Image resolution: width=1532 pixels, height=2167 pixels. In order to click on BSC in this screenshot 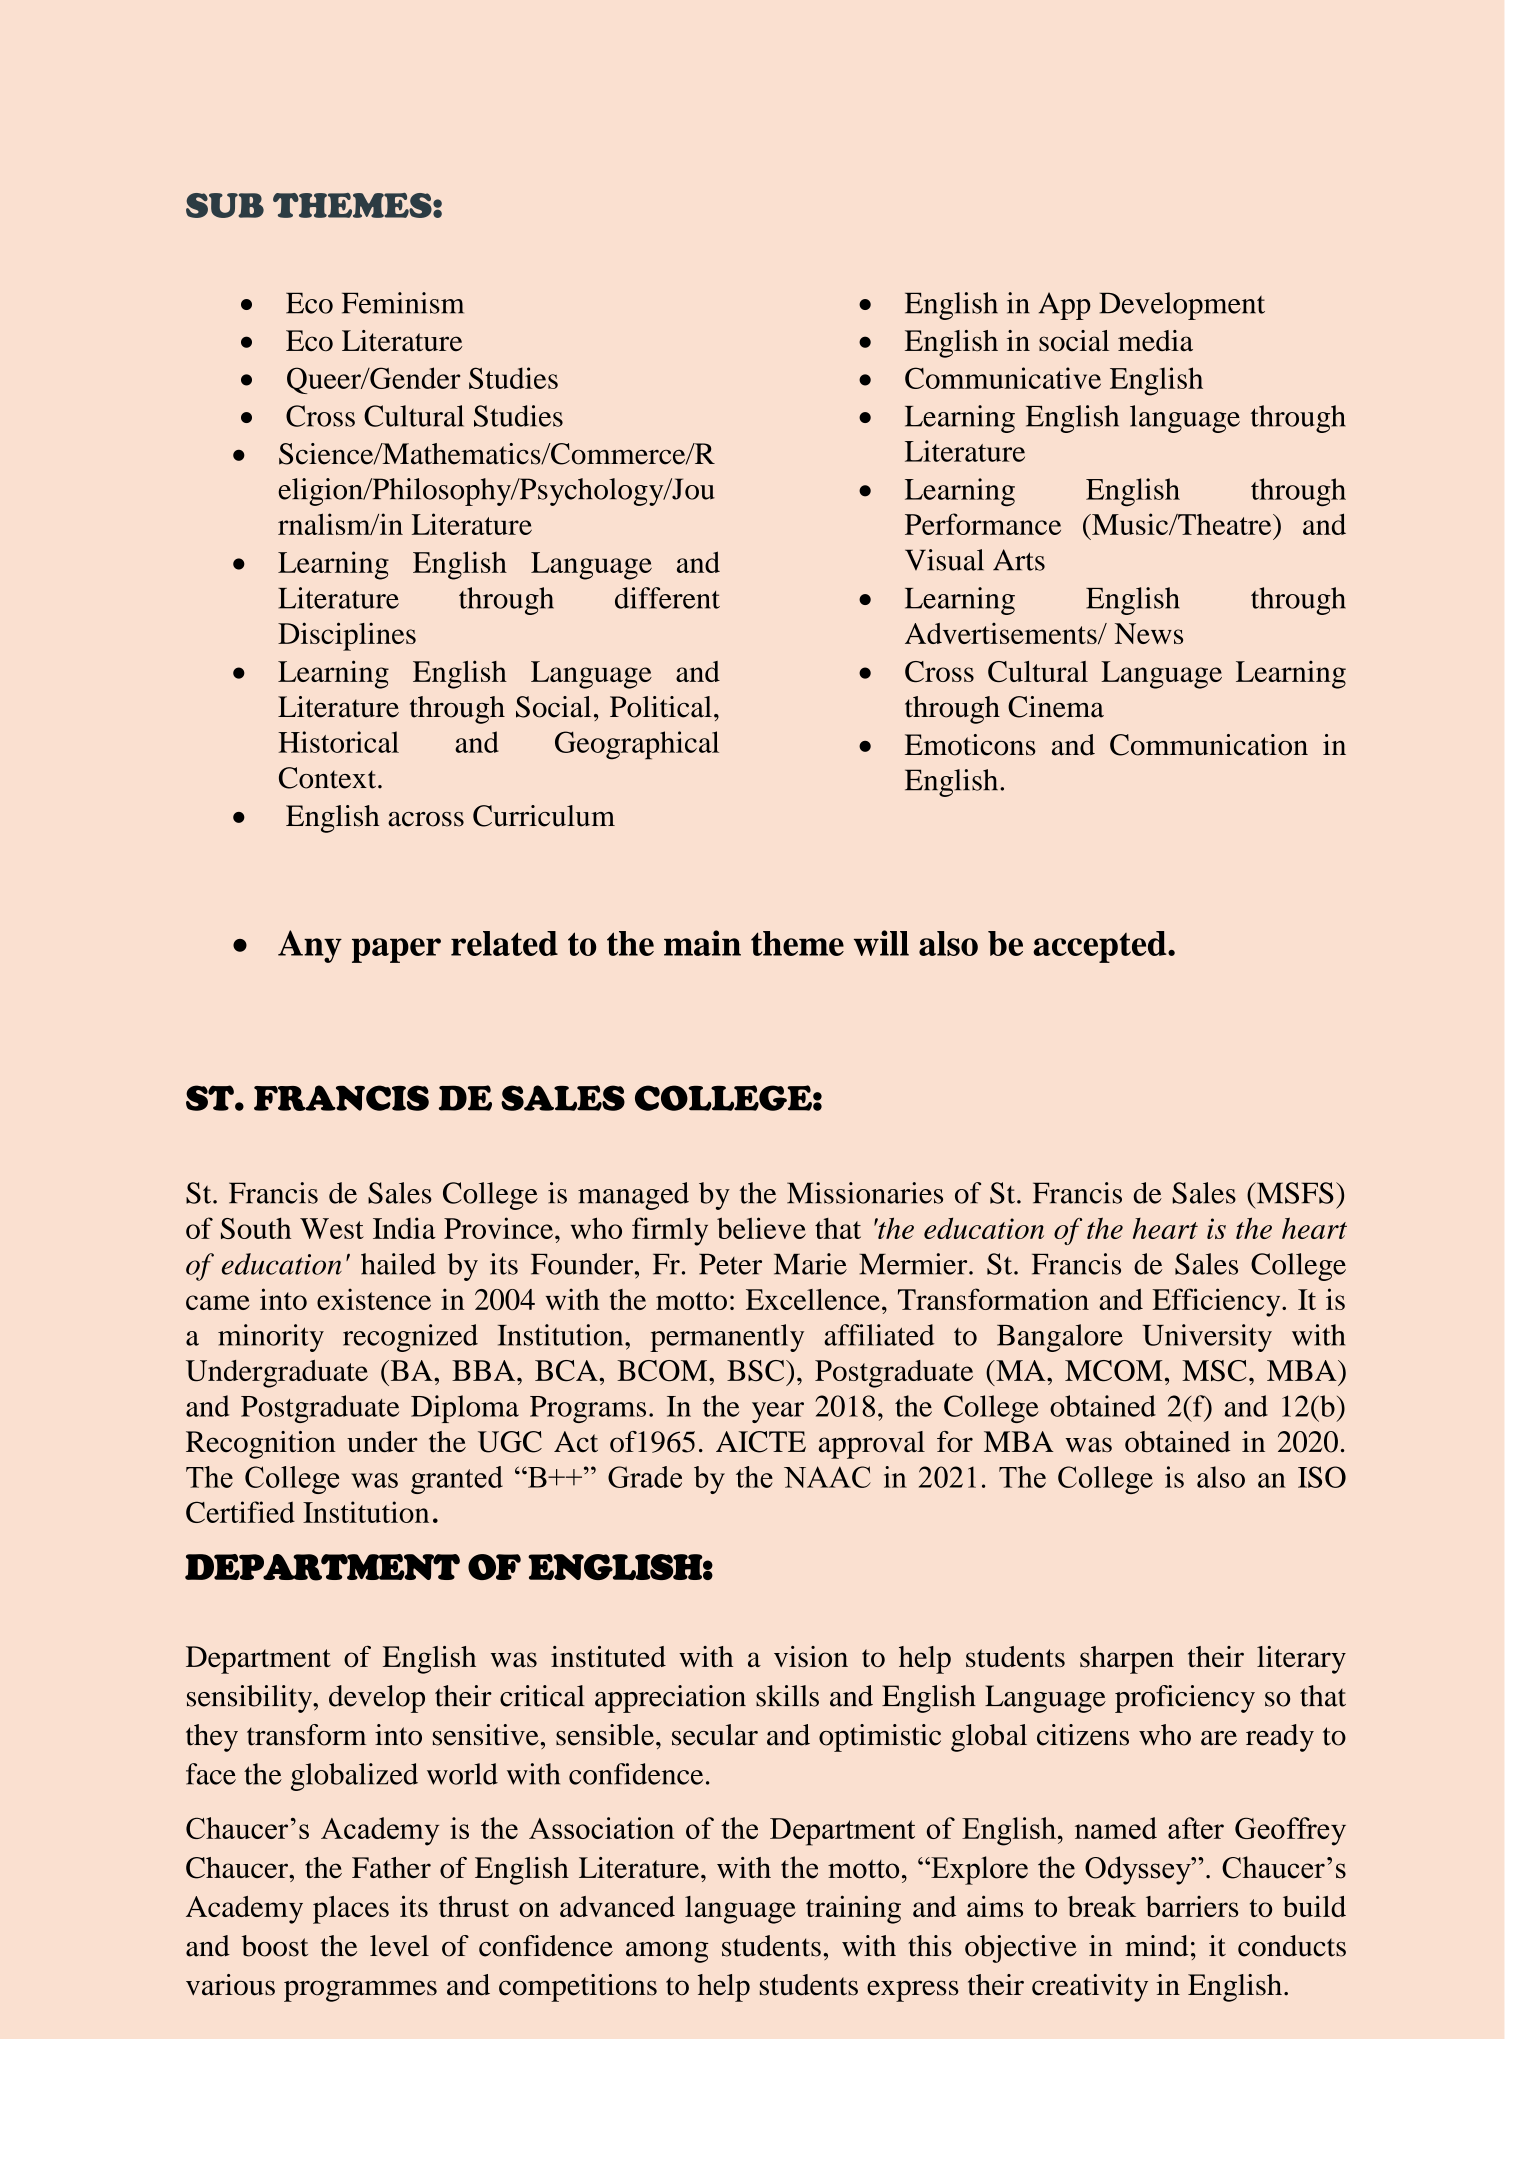, I will do `click(757, 1371)`.
